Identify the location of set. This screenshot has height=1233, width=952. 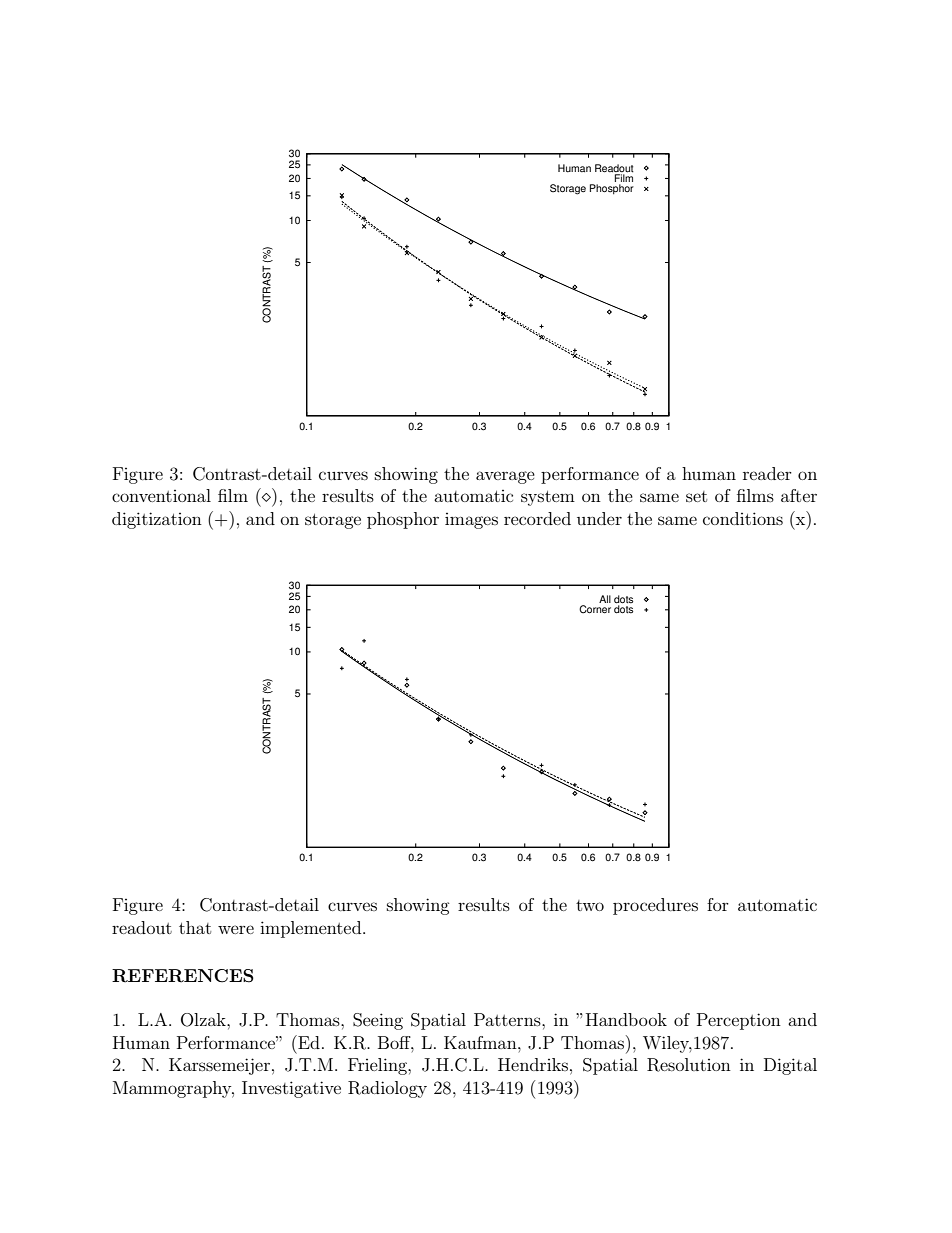
(696, 496).
